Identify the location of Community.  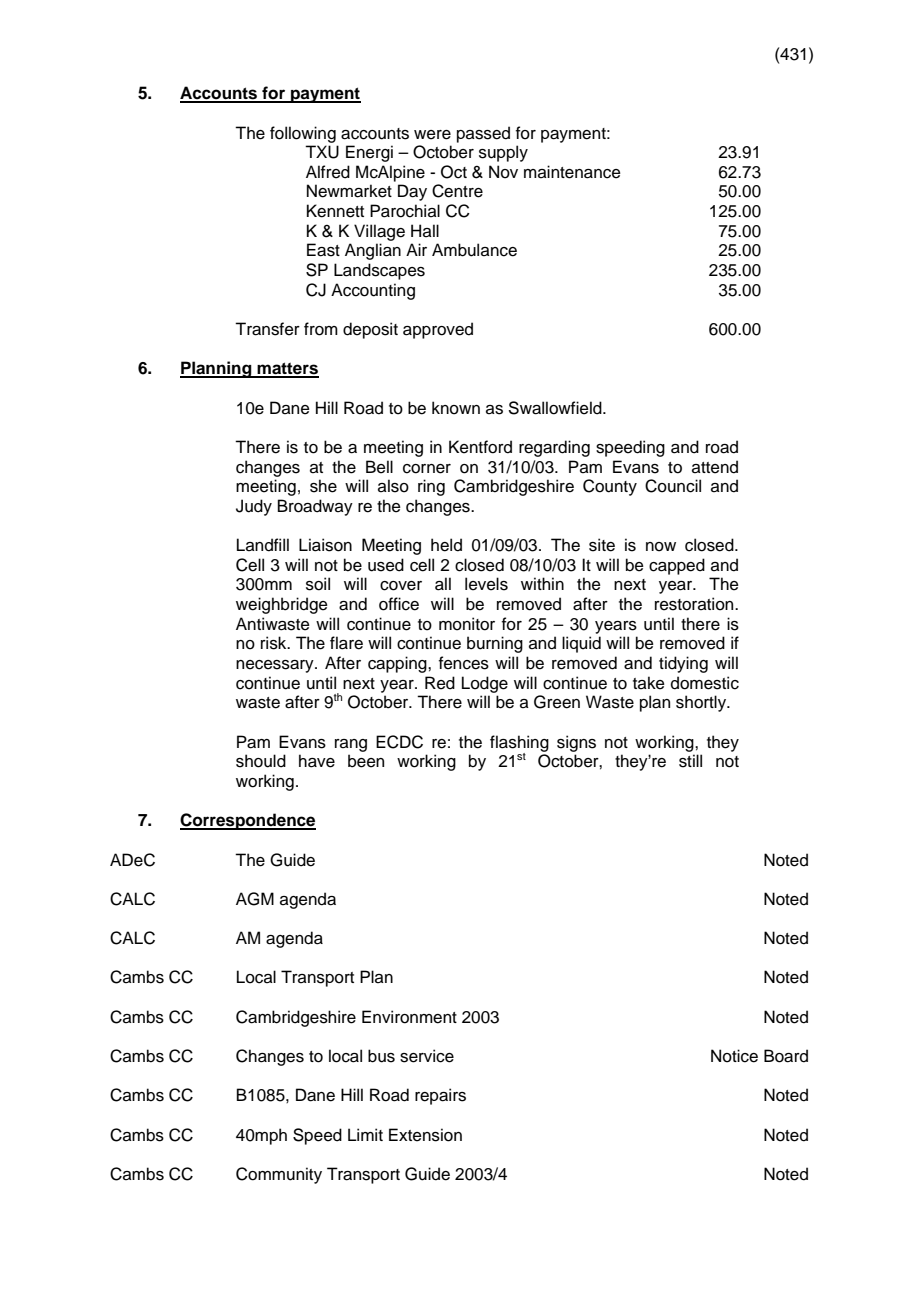
(279, 1175).
